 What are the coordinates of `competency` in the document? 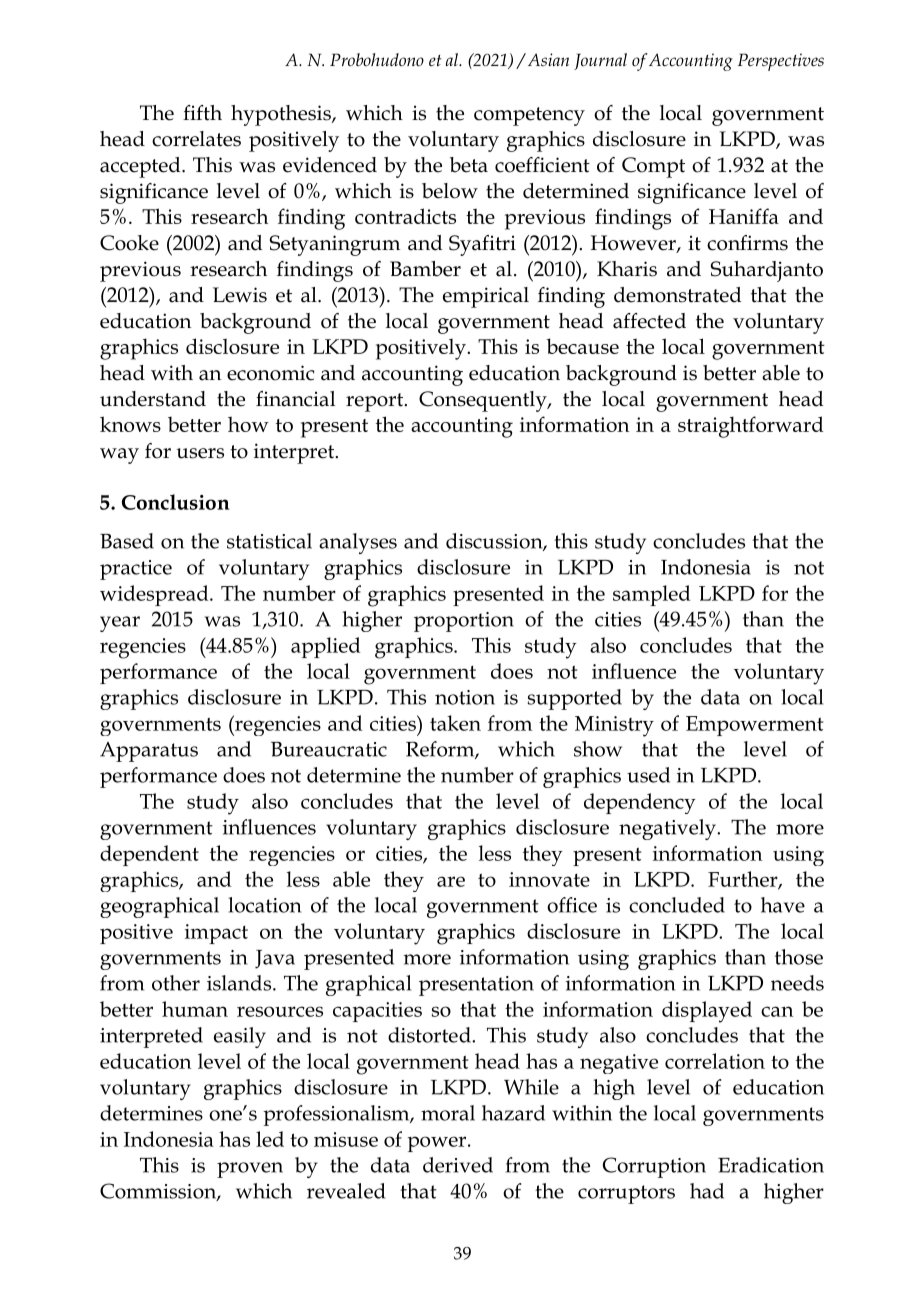 It's located at (529, 116).
